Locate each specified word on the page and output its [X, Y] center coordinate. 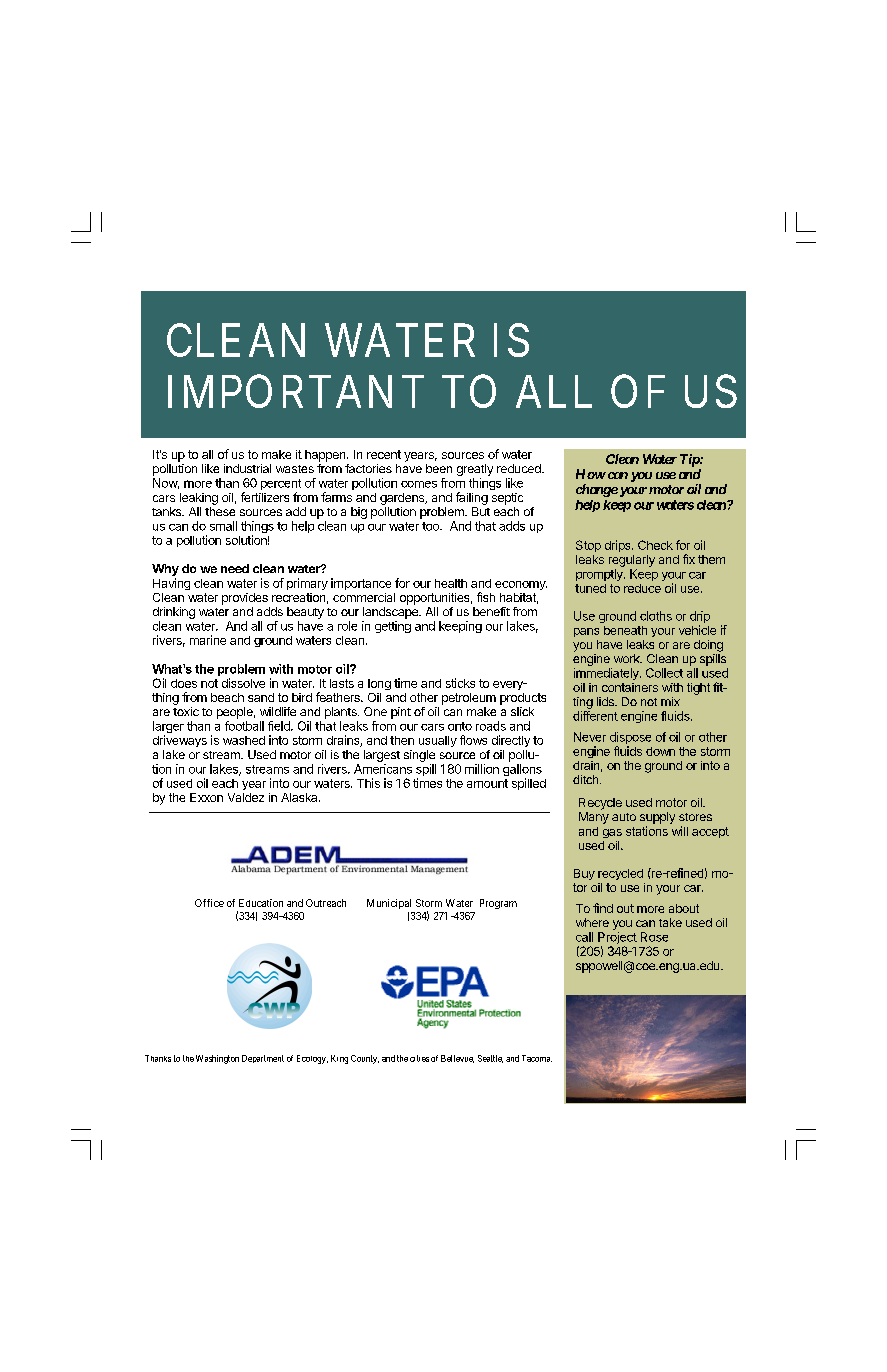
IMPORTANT [296, 391]
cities [419, 1058]
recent [384, 454]
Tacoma [537, 1058]
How [591, 474]
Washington [217, 1059]
